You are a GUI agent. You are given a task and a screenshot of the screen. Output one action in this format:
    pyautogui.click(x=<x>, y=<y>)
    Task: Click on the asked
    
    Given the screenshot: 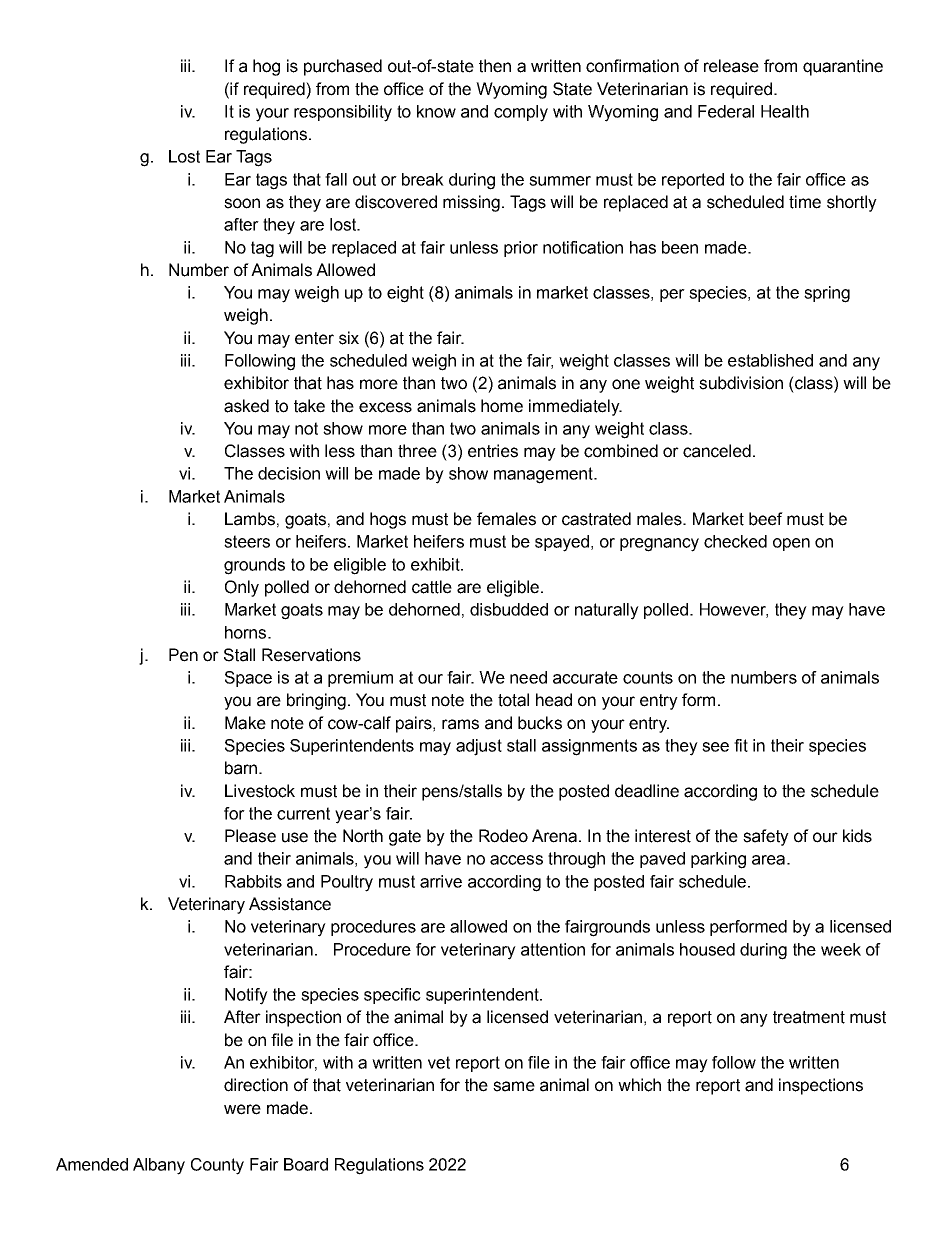 What is the action you would take?
    pyautogui.click(x=246, y=406)
